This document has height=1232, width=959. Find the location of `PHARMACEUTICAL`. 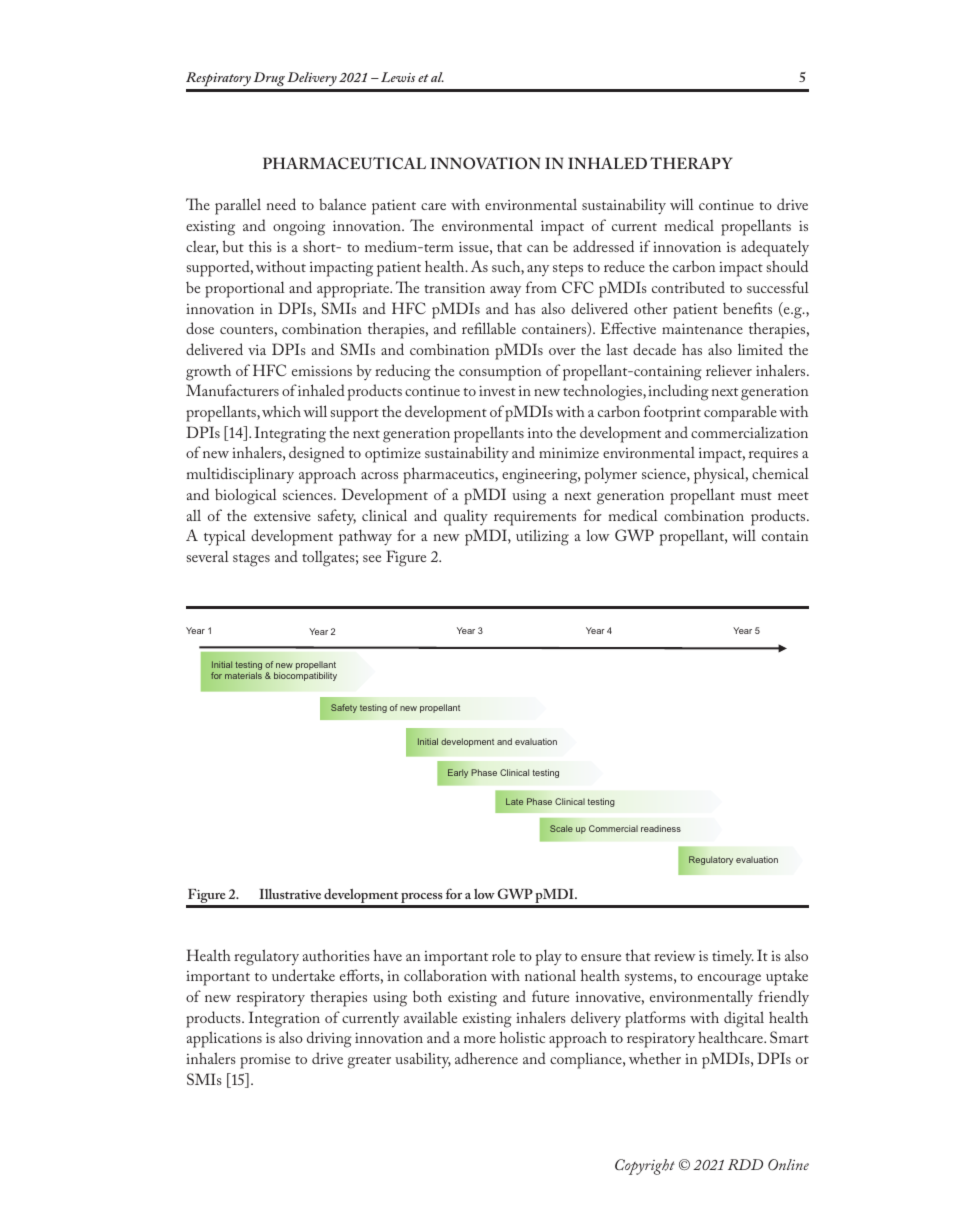

PHARMACEUTICAL is located at coordinates (344, 163).
